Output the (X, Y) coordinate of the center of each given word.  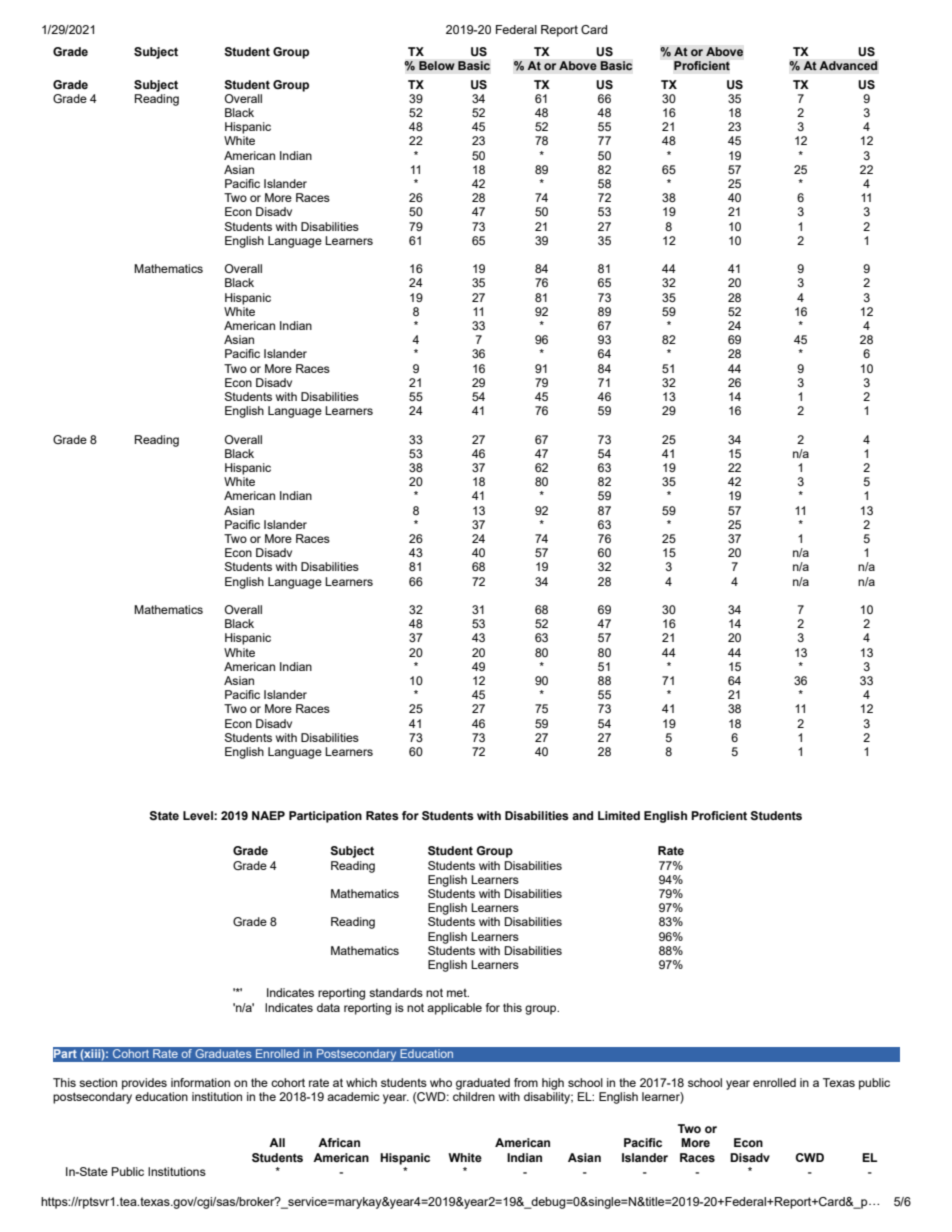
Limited (619, 815)
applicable (454, 1009)
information (200, 1082)
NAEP (268, 815)
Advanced (848, 66)
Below (437, 66)
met (458, 993)
